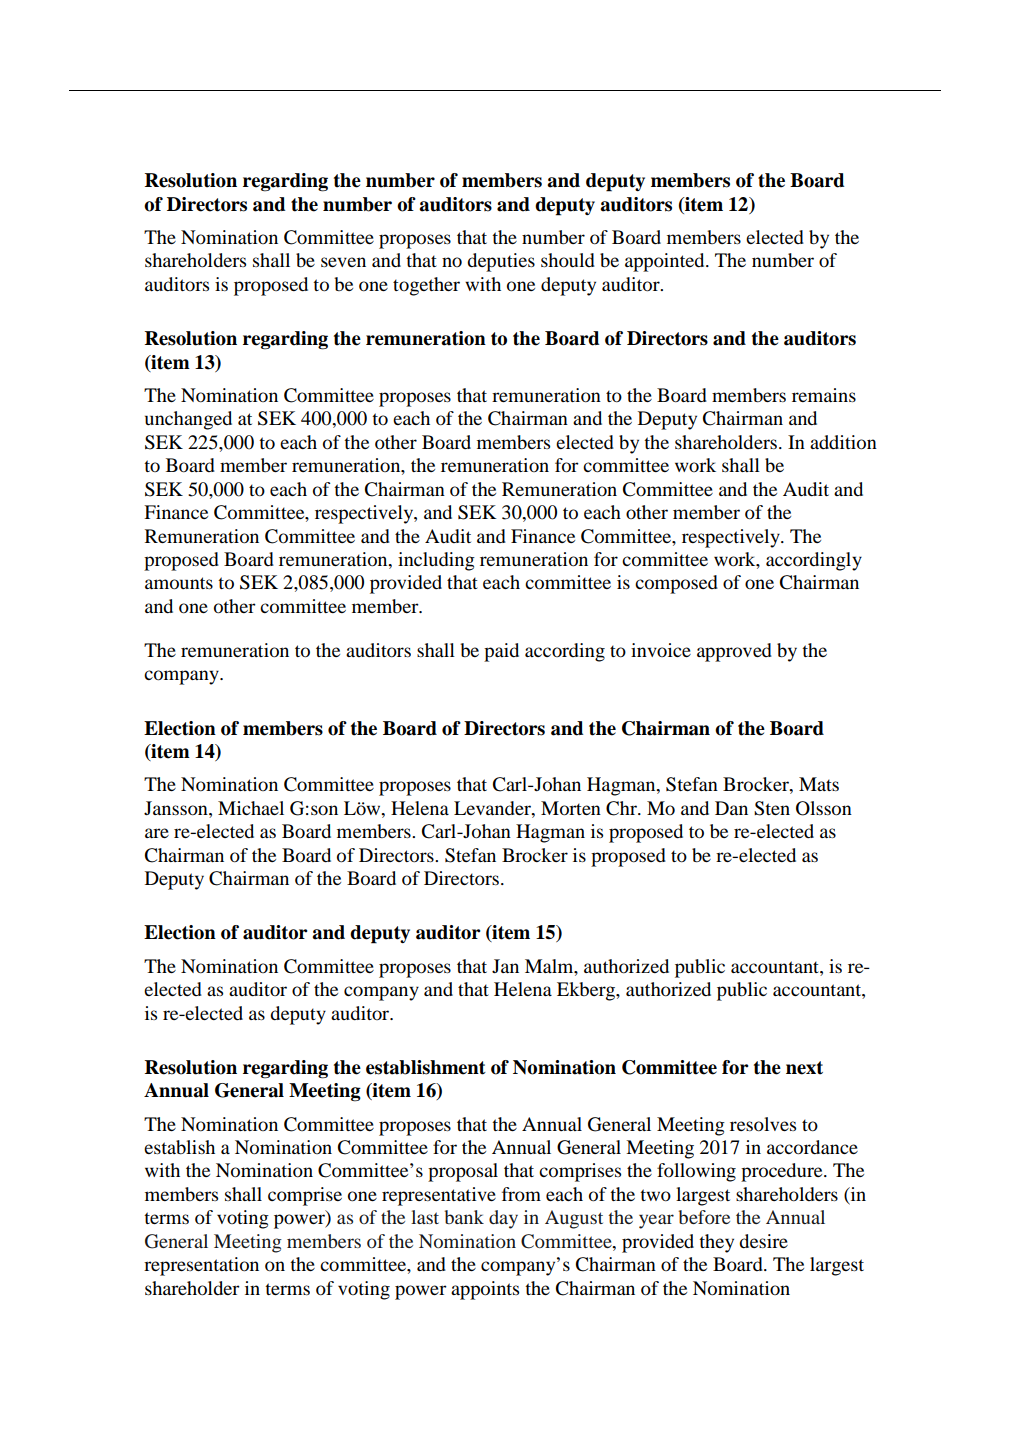 This screenshot has width=1011, height=1430. What do you see at coordinates (772, 808) in the screenshot?
I see `Sten` at bounding box center [772, 808].
